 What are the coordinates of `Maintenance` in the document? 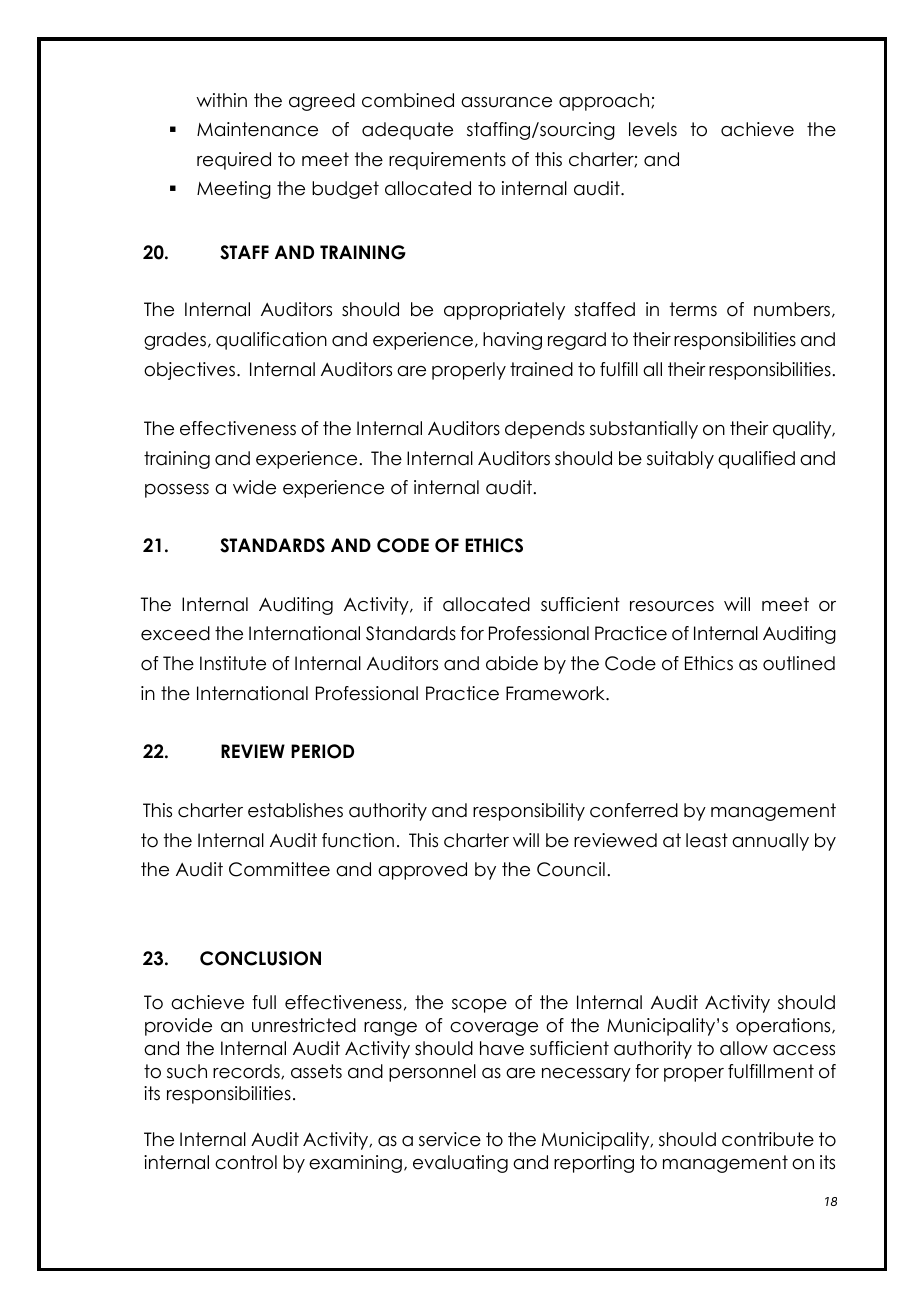 It's located at (257, 129).
